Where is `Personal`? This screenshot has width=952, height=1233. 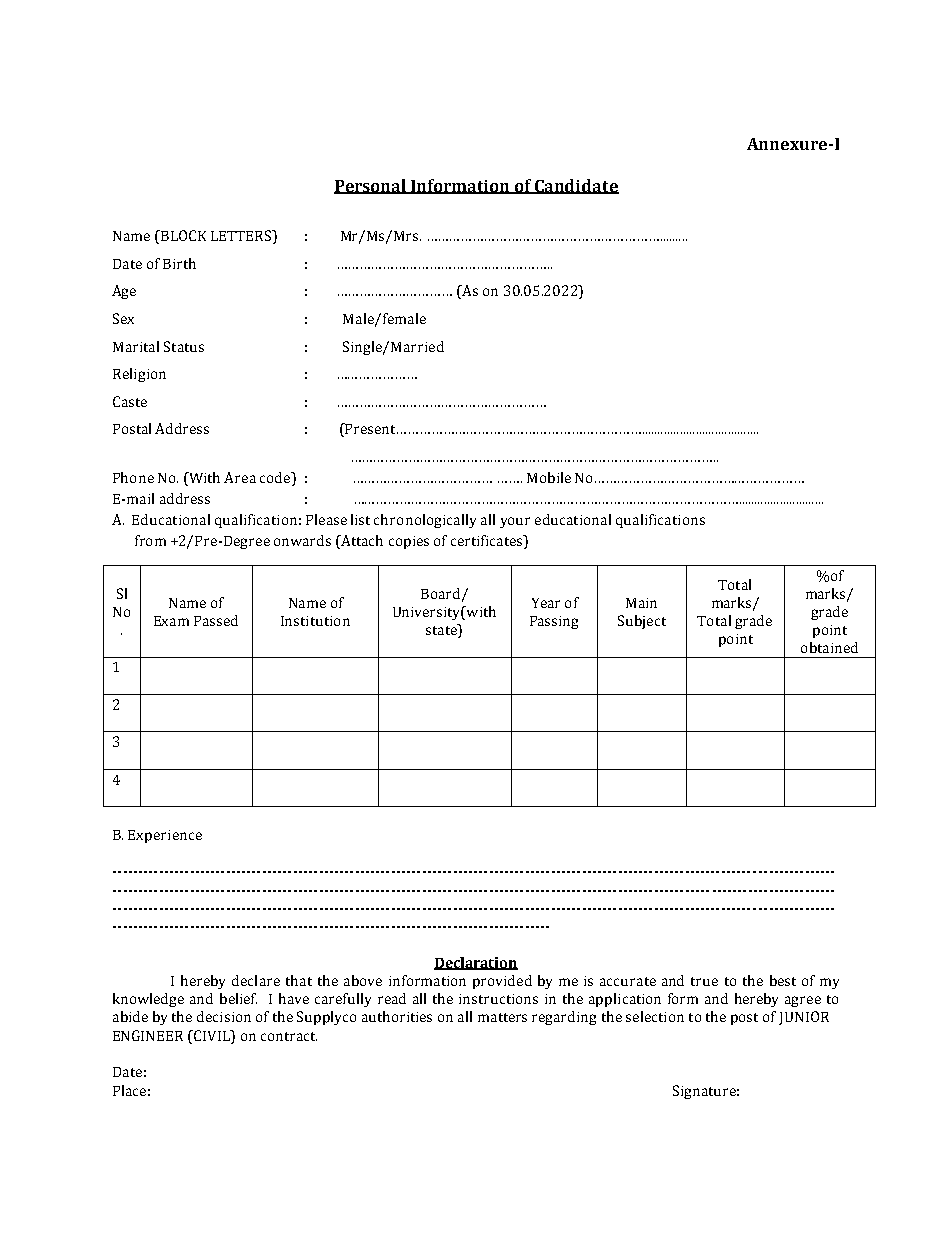
Personal is located at coordinates (371, 186).
